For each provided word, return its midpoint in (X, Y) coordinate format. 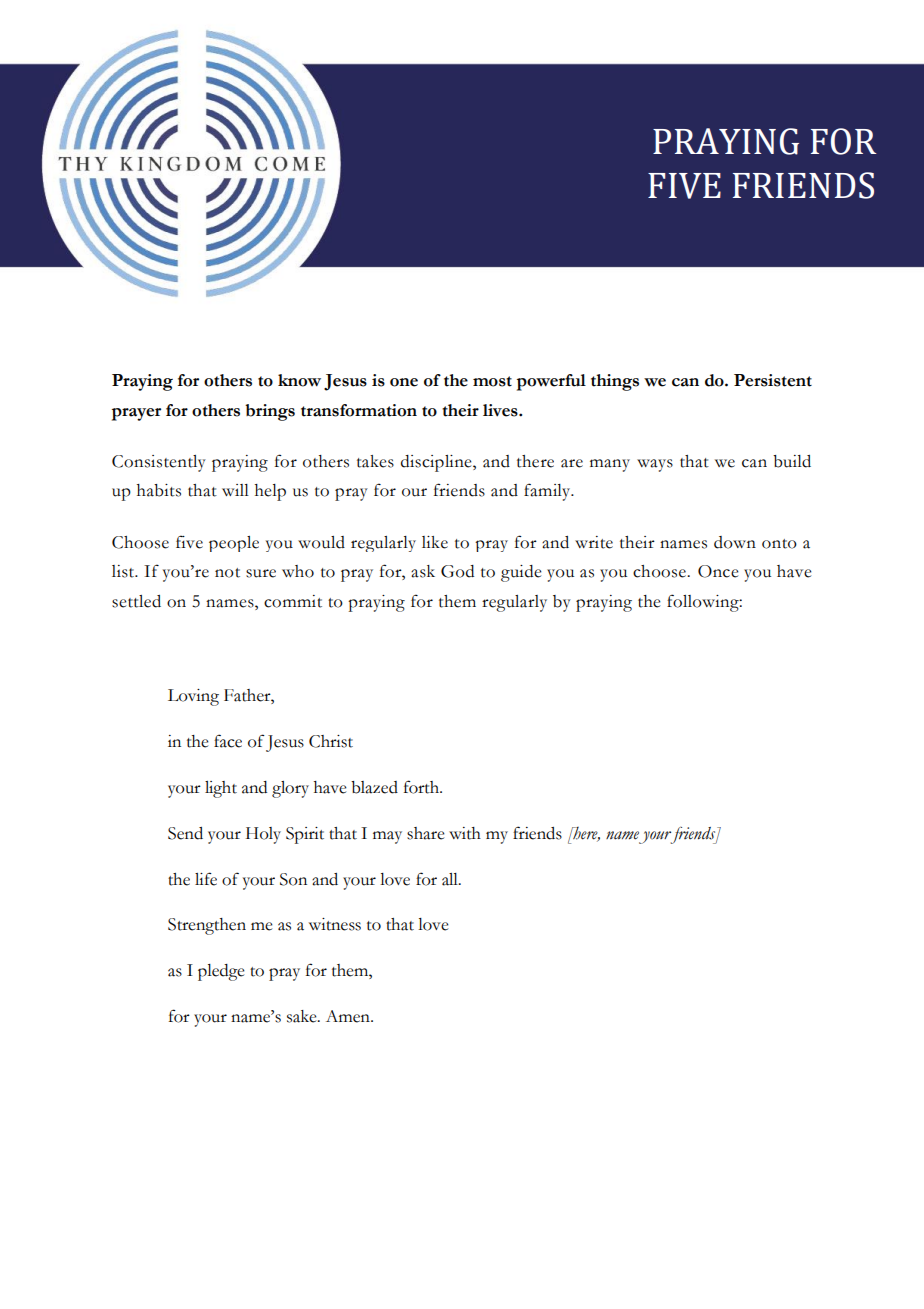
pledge (221, 972)
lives (501, 410)
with (465, 833)
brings (270, 412)
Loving (193, 697)
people (234, 544)
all (451, 879)
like (435, 542)
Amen (349, 1016)
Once (718, 571)
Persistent (773, 380)
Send (185, 833)
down (735, 542)
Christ (331, 741)
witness (335, 924)
